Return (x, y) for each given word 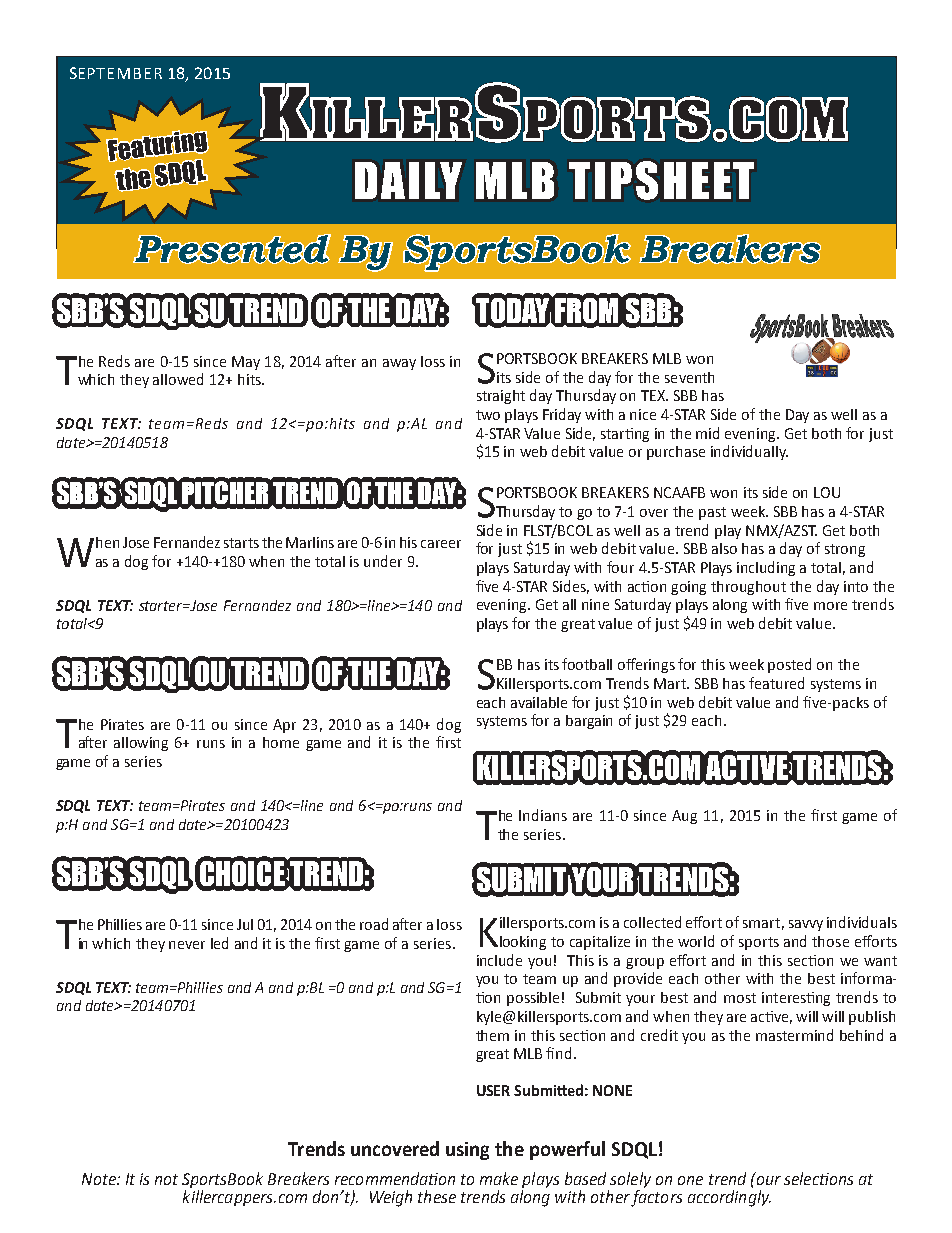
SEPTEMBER (116, 73)
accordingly (729, 1198)
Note (100, 1179)
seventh (689, 377)
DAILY (408, 180)
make (499, 1178)
